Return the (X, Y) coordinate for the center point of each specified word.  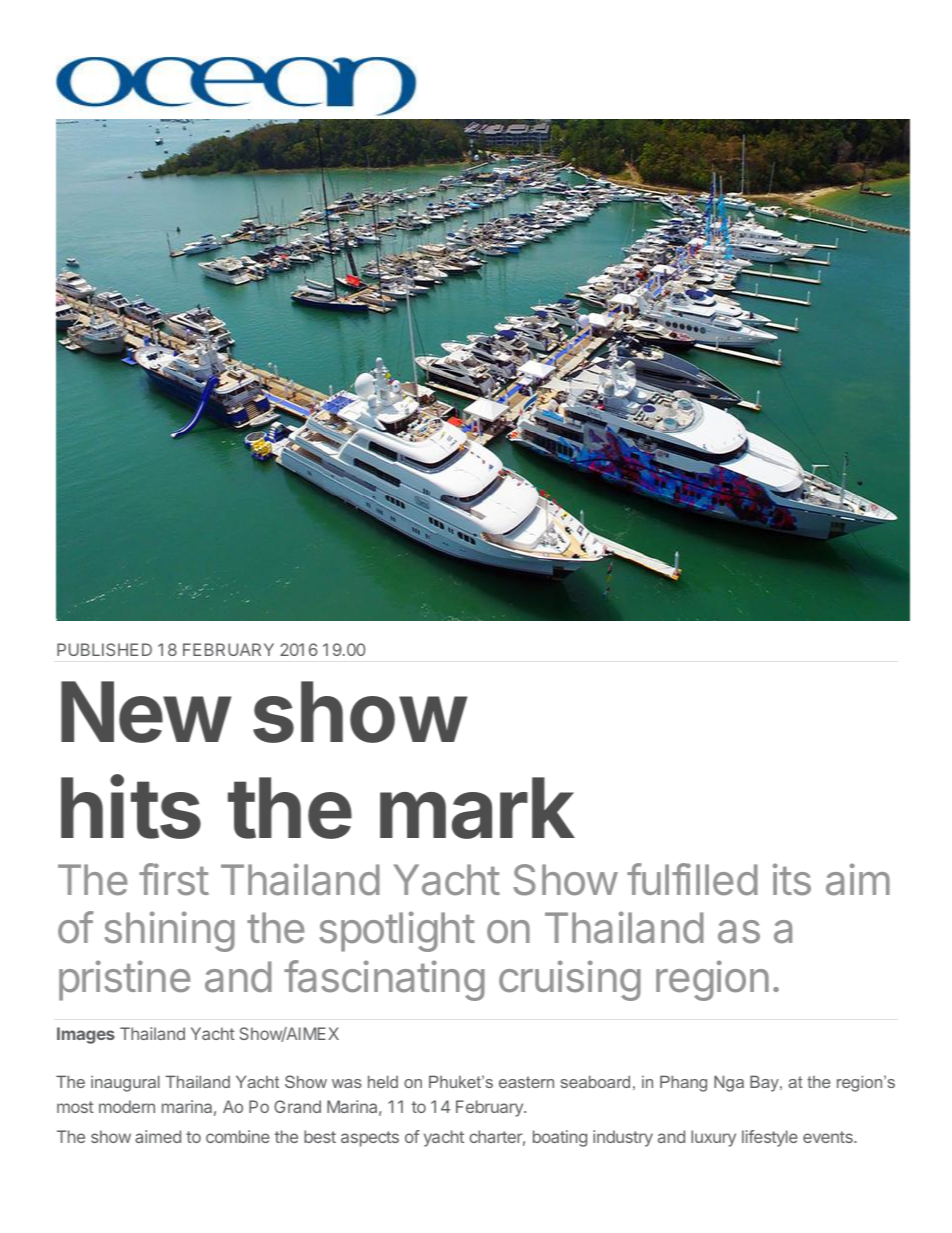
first (174, 879)
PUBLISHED (104, 649)
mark (477, 808)
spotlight (397, 931)
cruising (570, 980)
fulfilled (692, 879)
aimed (158, 1136)
